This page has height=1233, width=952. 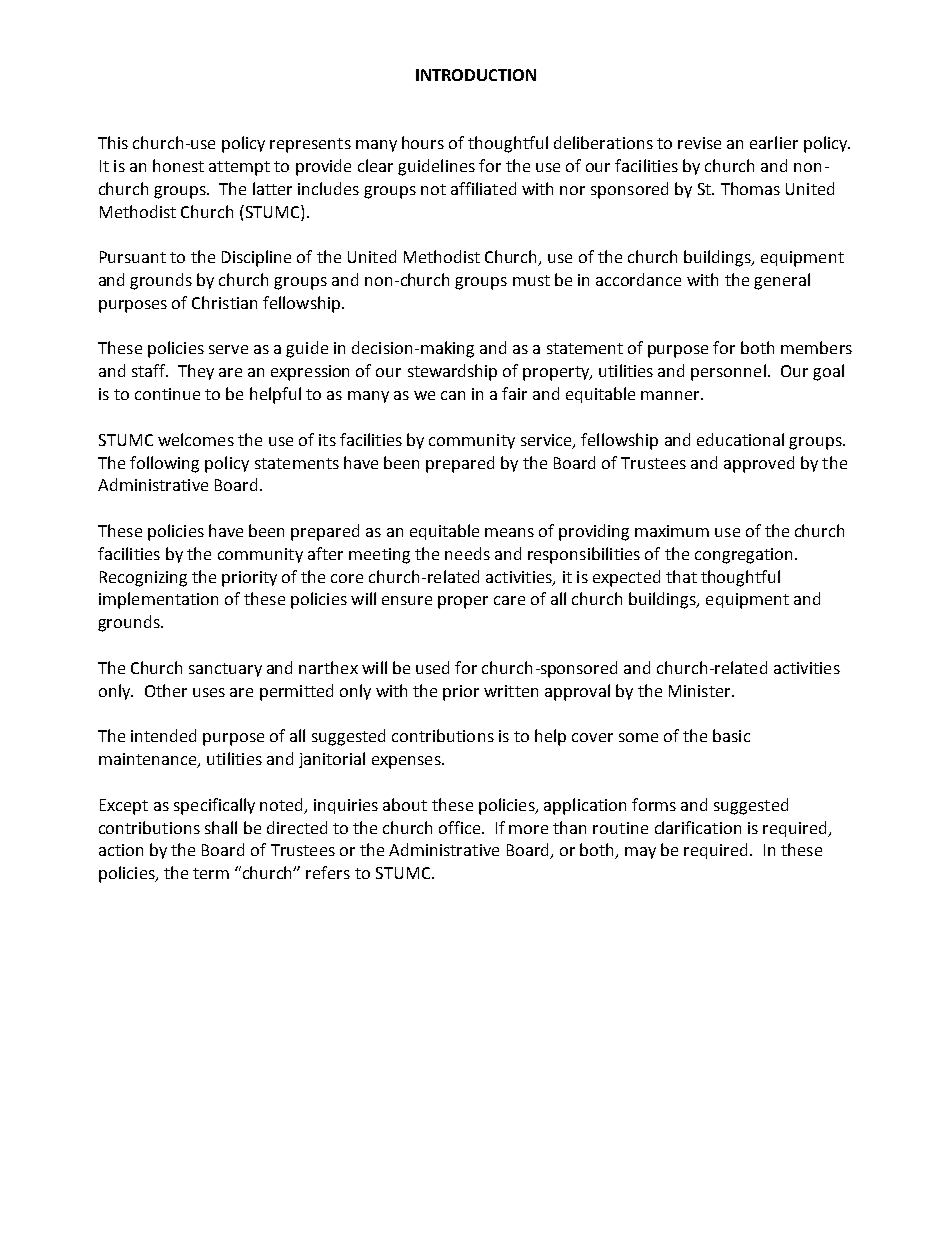 What do you see at coordinates (113, 142) in the page?
I see `This` at bounding box center [113, 142].
